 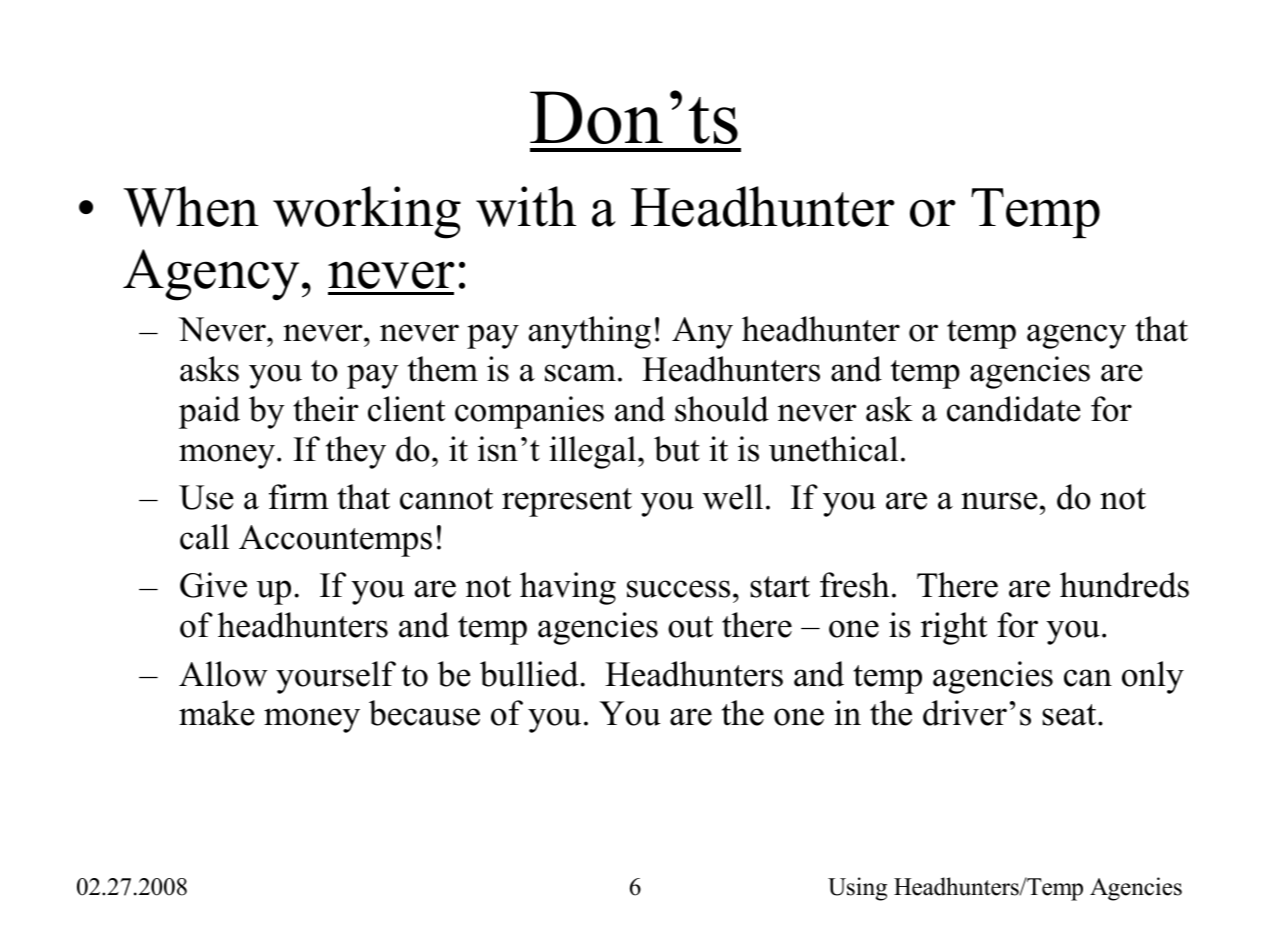 I want to click on working, so click(x=367, y=212).
